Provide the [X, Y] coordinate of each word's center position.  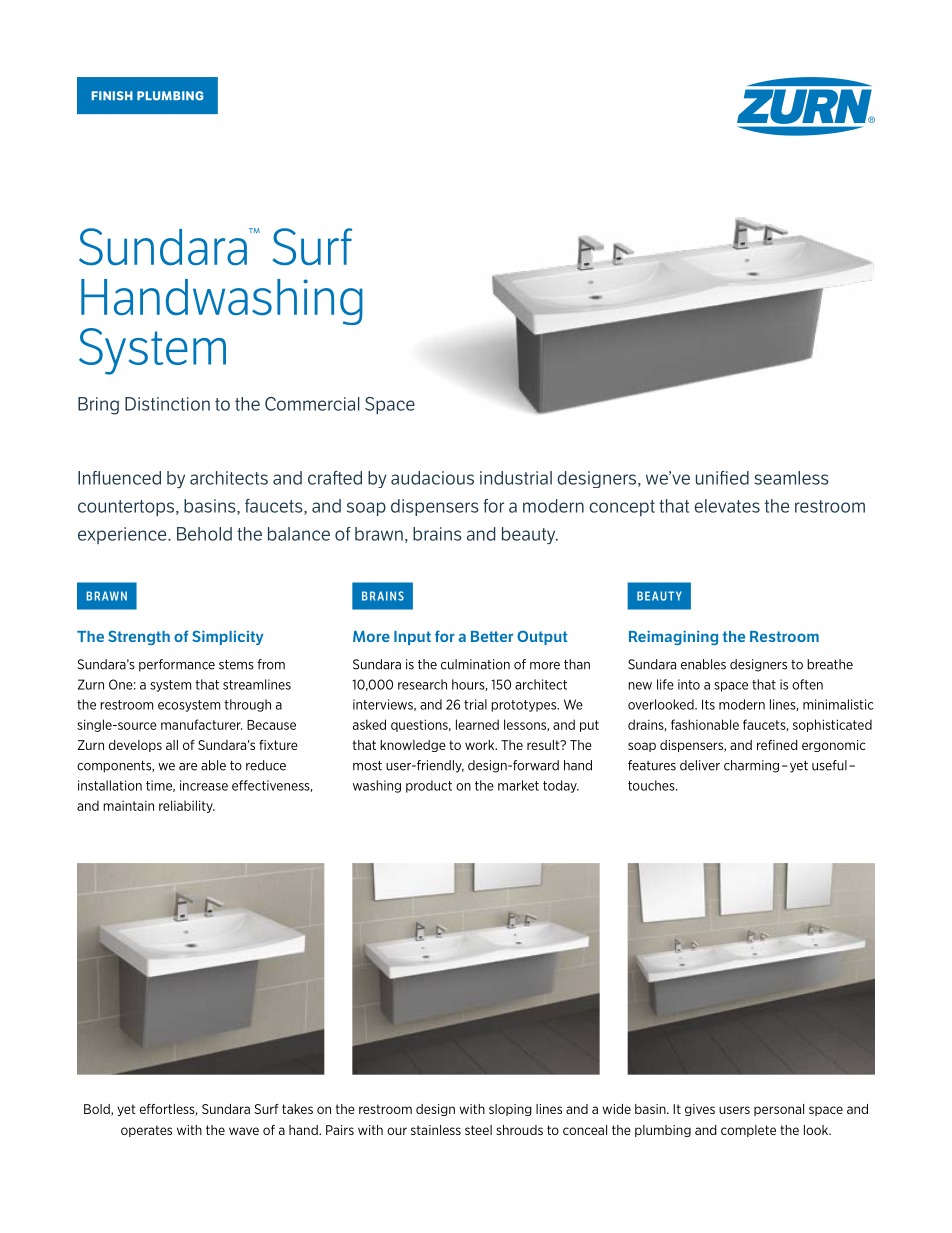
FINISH [112, 96]
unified [722, 478]
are [188, 767]
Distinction [167, 404]
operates [146, 1131]
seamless [791, 478]
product [429, 786]
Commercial [312, 404]
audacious [432, 478]
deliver [700, 765]
